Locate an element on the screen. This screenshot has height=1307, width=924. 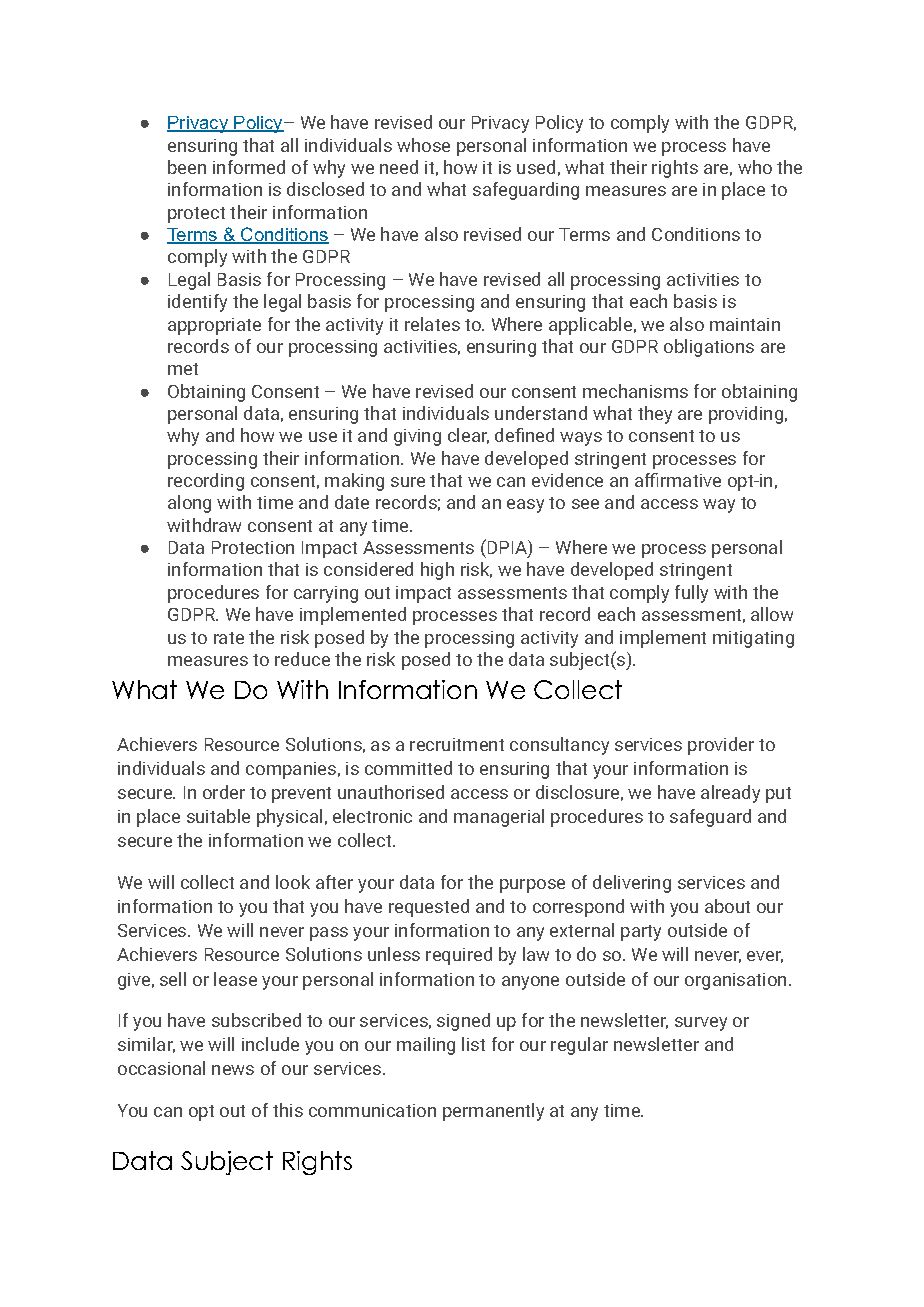
used is located at coordinates (536, 167).
